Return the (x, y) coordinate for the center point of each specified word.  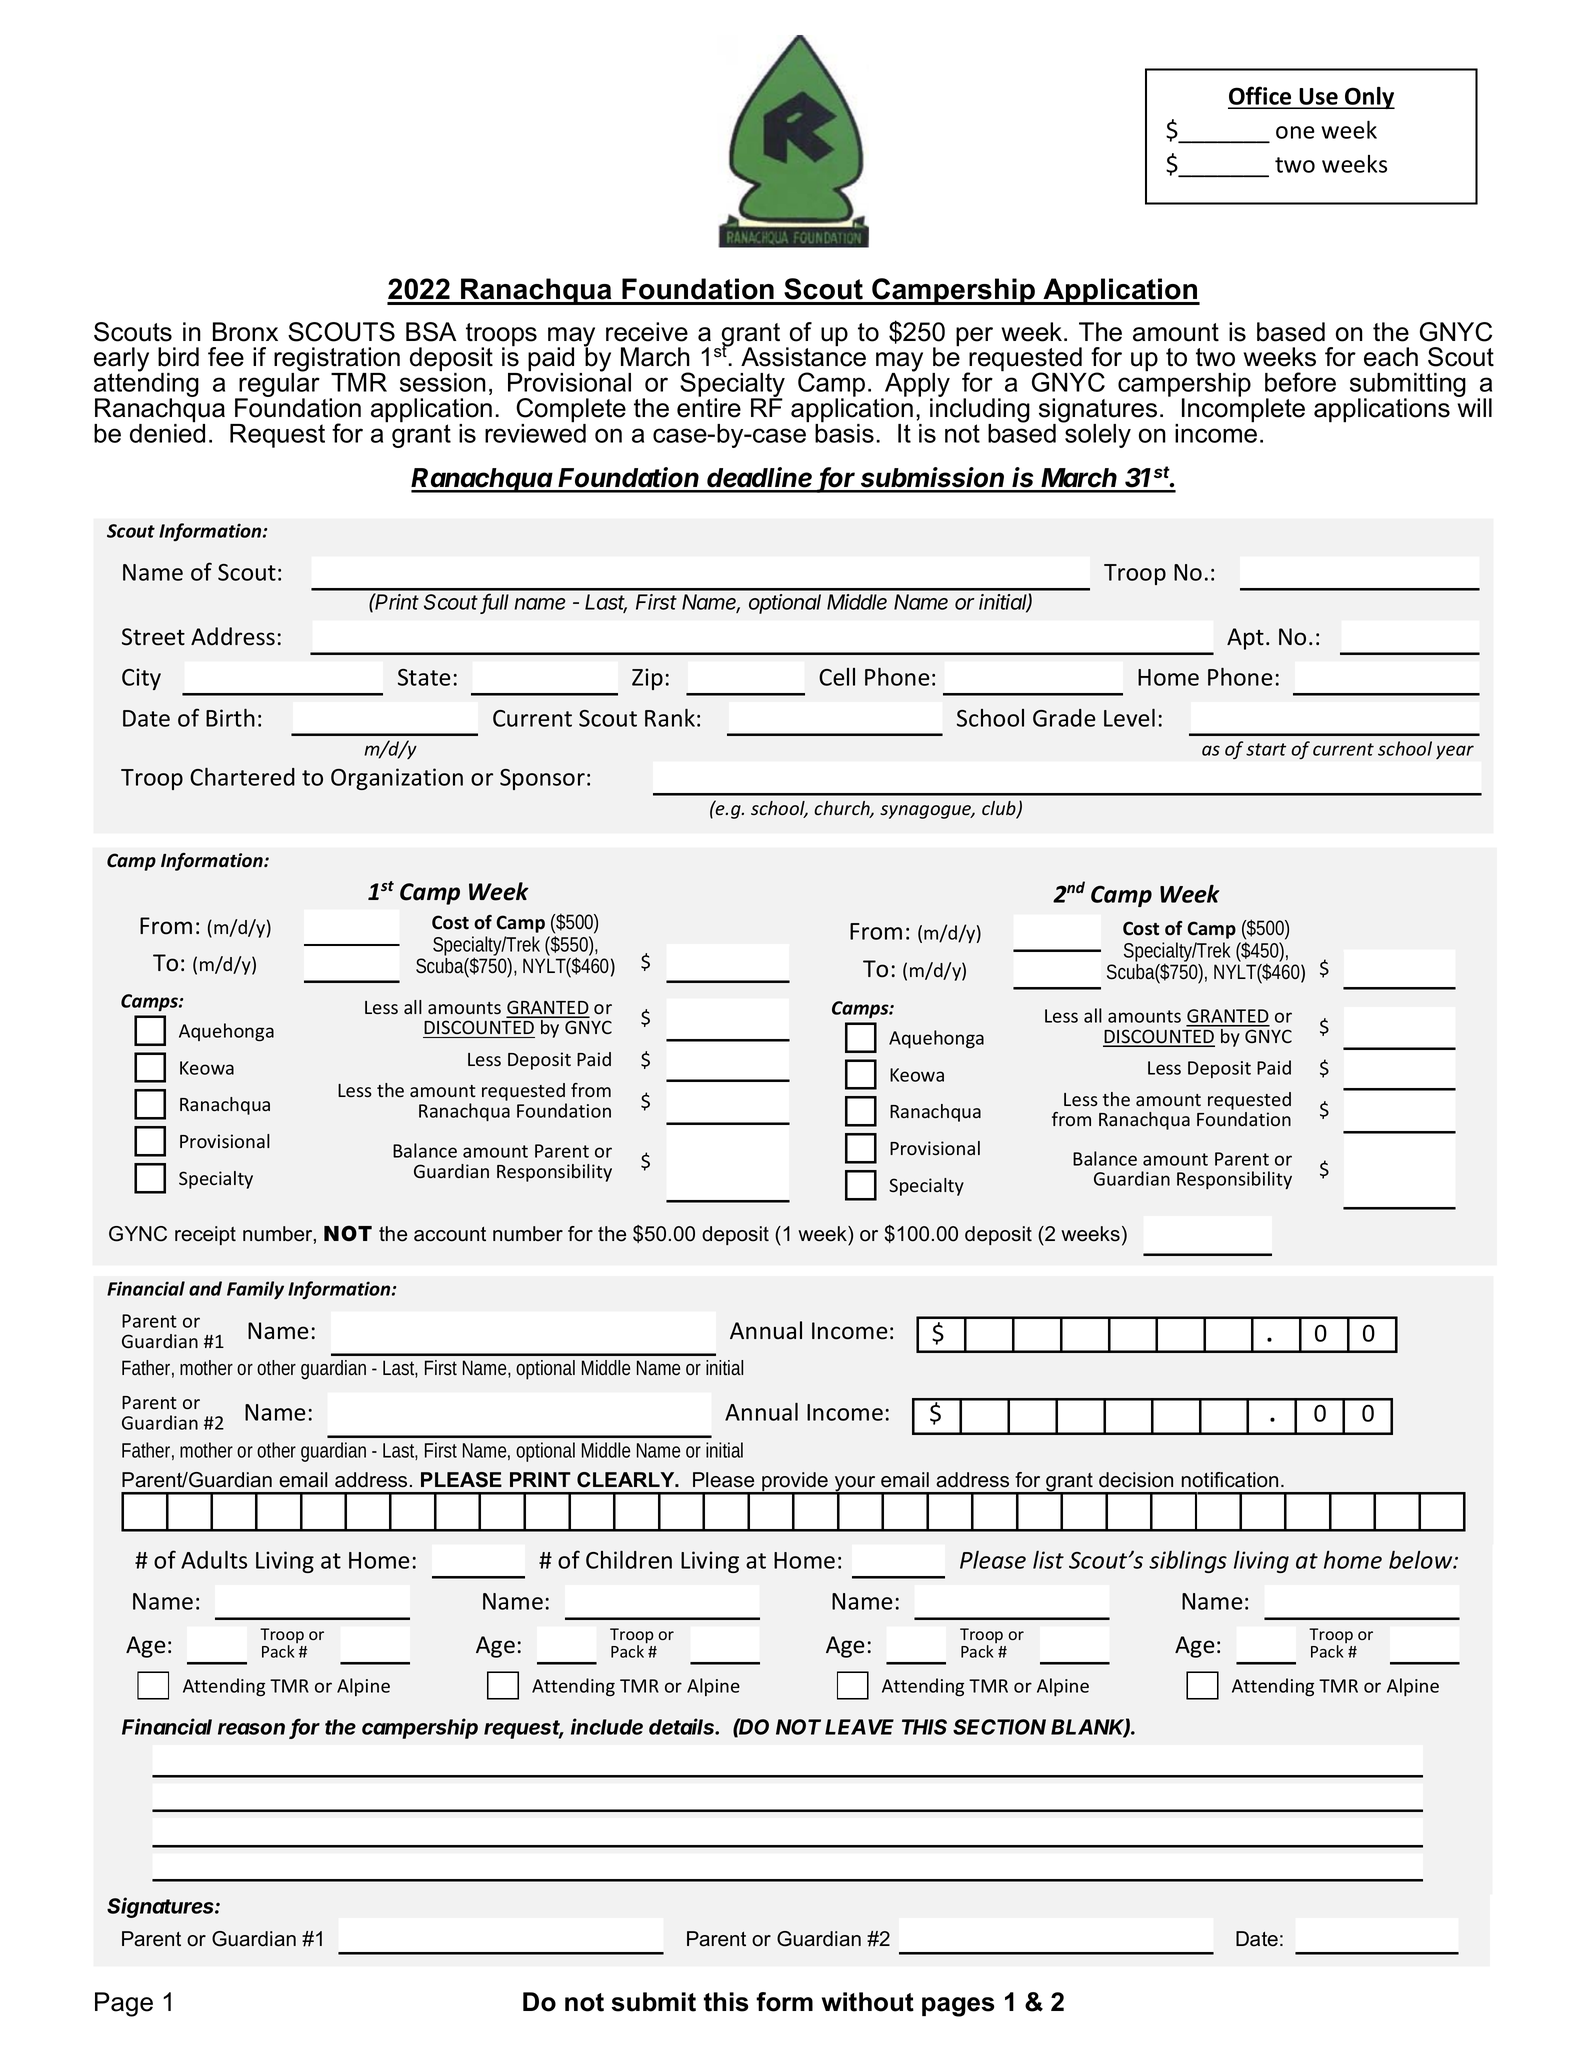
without (868, 2002)
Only (1369, 97)
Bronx (245, 332)
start (1266, 749)
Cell (837, 677)
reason (251, 1729)
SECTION (999, 1727)
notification (1230, 1480)
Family (255, 1290)
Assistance (803, 356)
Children (629, 1559)
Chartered (242, 776)
